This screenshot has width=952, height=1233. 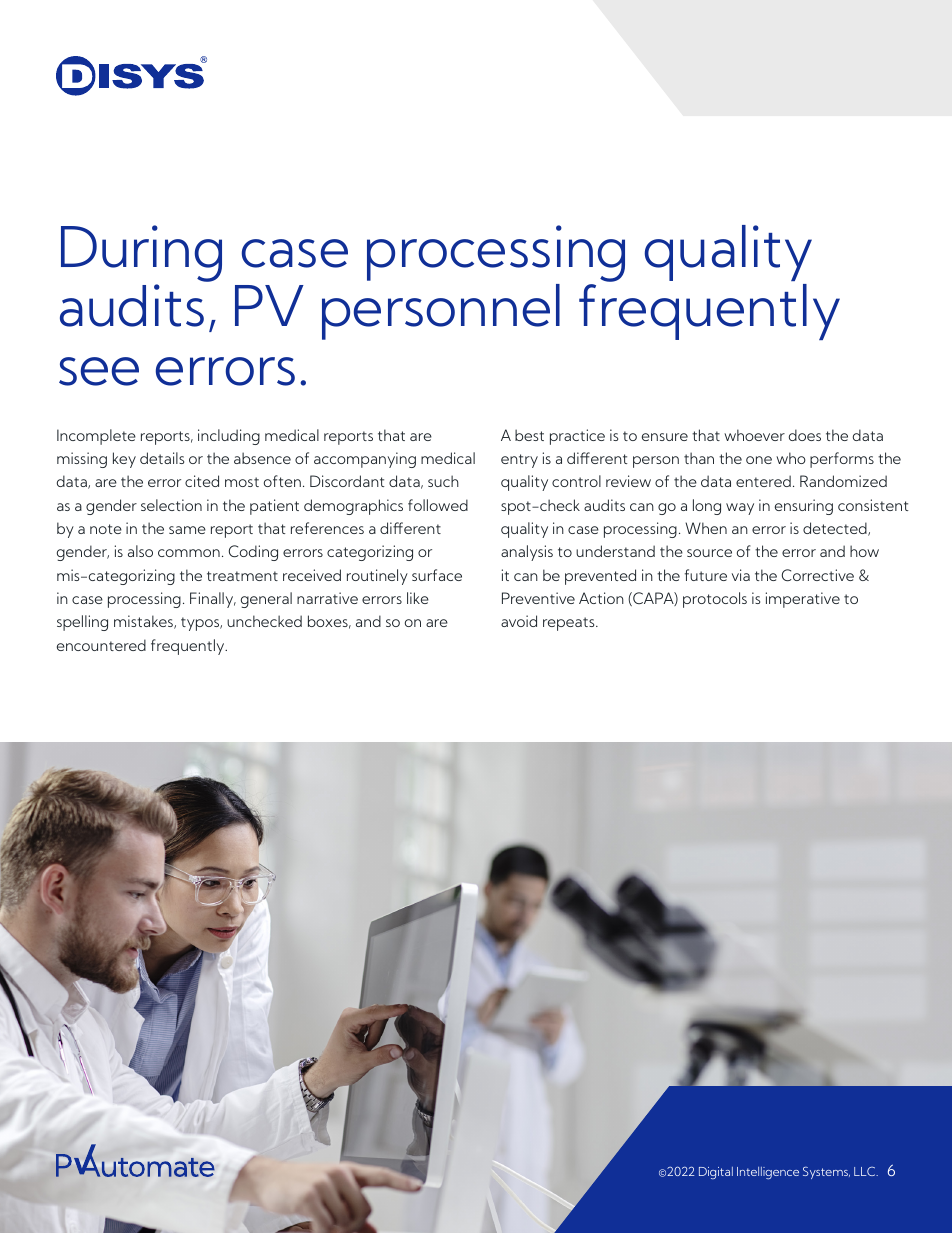 I want to click on whoever, so click(x=754, y=435).
